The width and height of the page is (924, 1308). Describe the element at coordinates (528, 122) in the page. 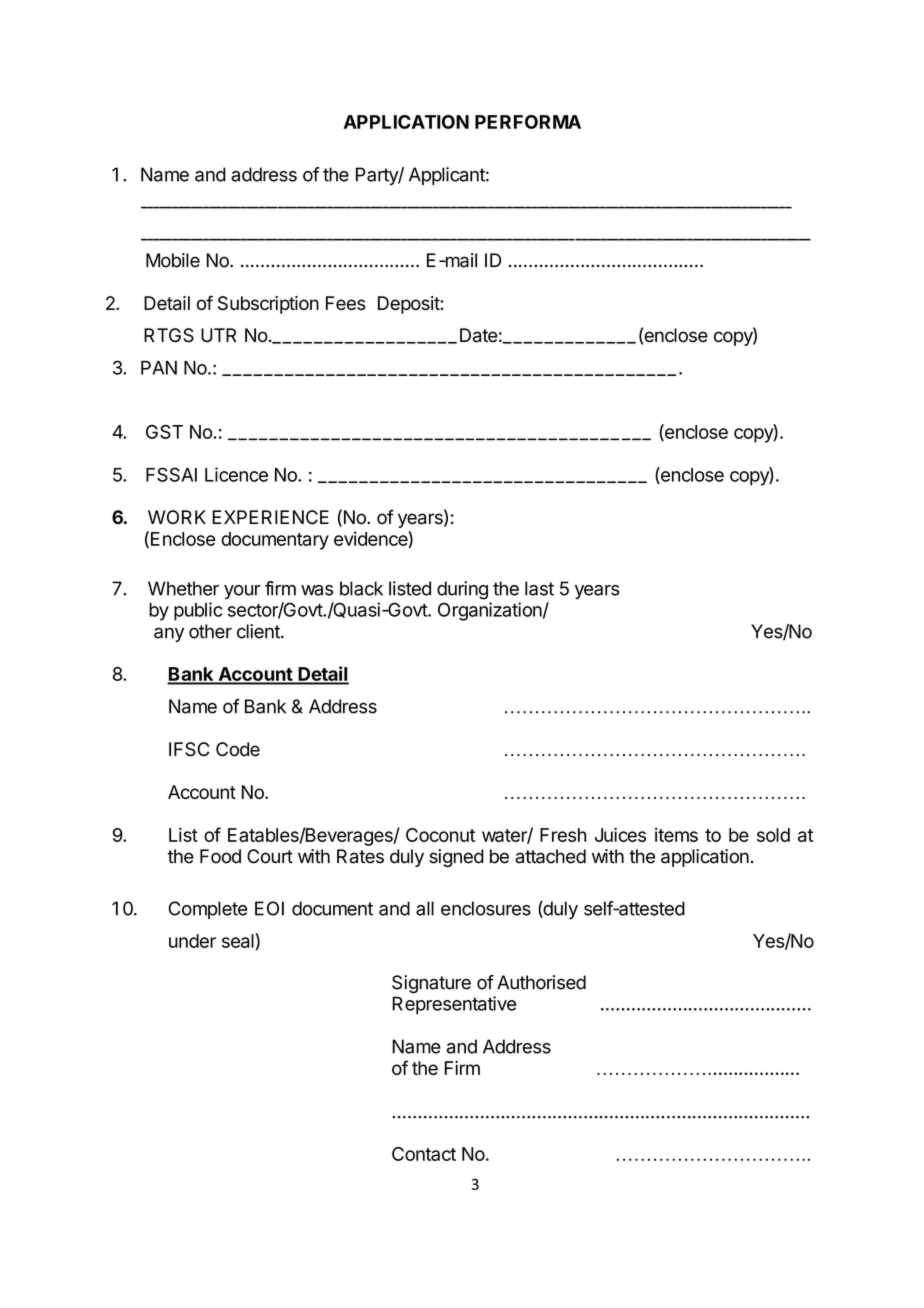

I see `PERFORMA` at that location.
